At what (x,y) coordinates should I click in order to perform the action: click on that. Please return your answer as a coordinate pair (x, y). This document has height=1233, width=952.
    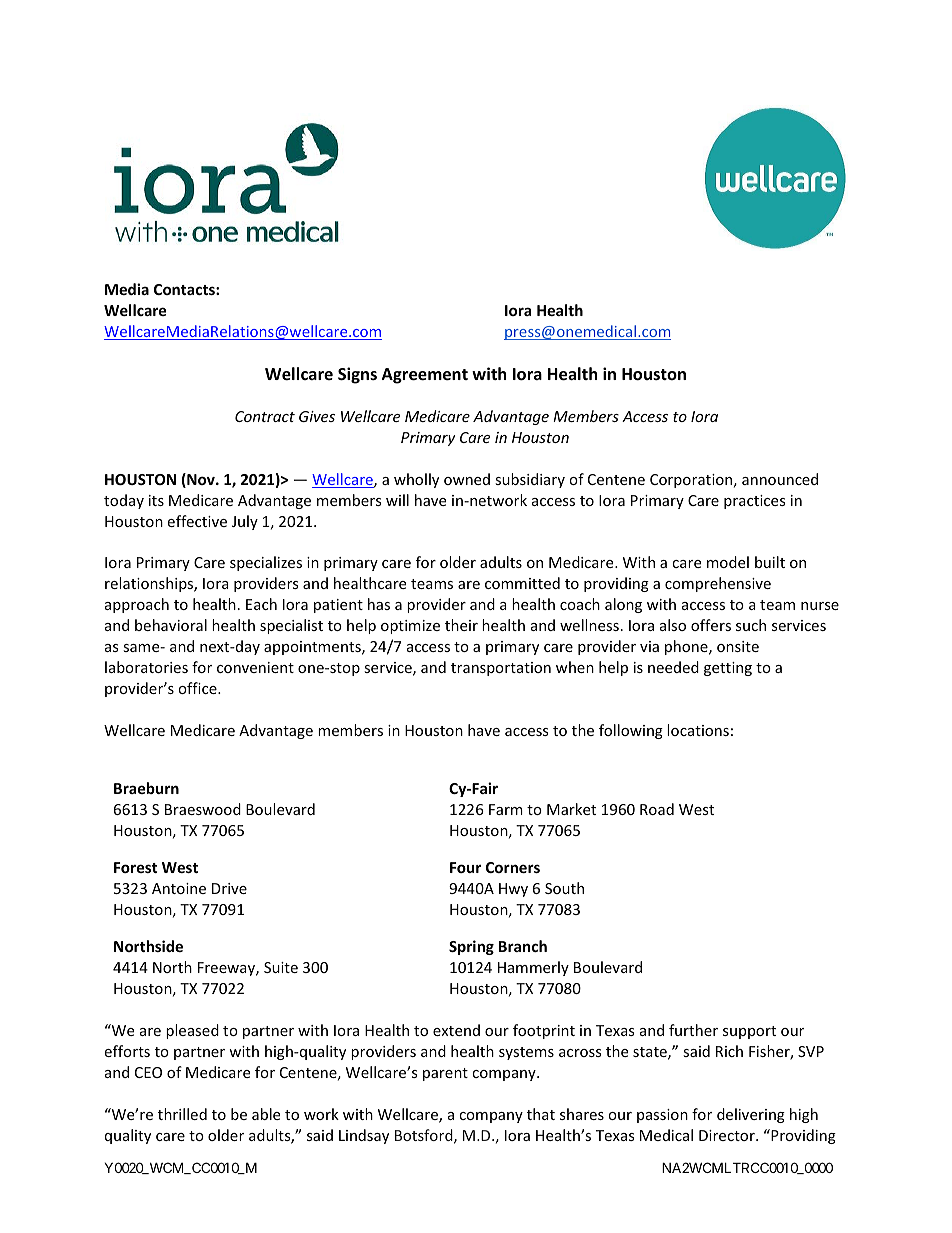
    Looking at the image, I should click on (541, 1114).
